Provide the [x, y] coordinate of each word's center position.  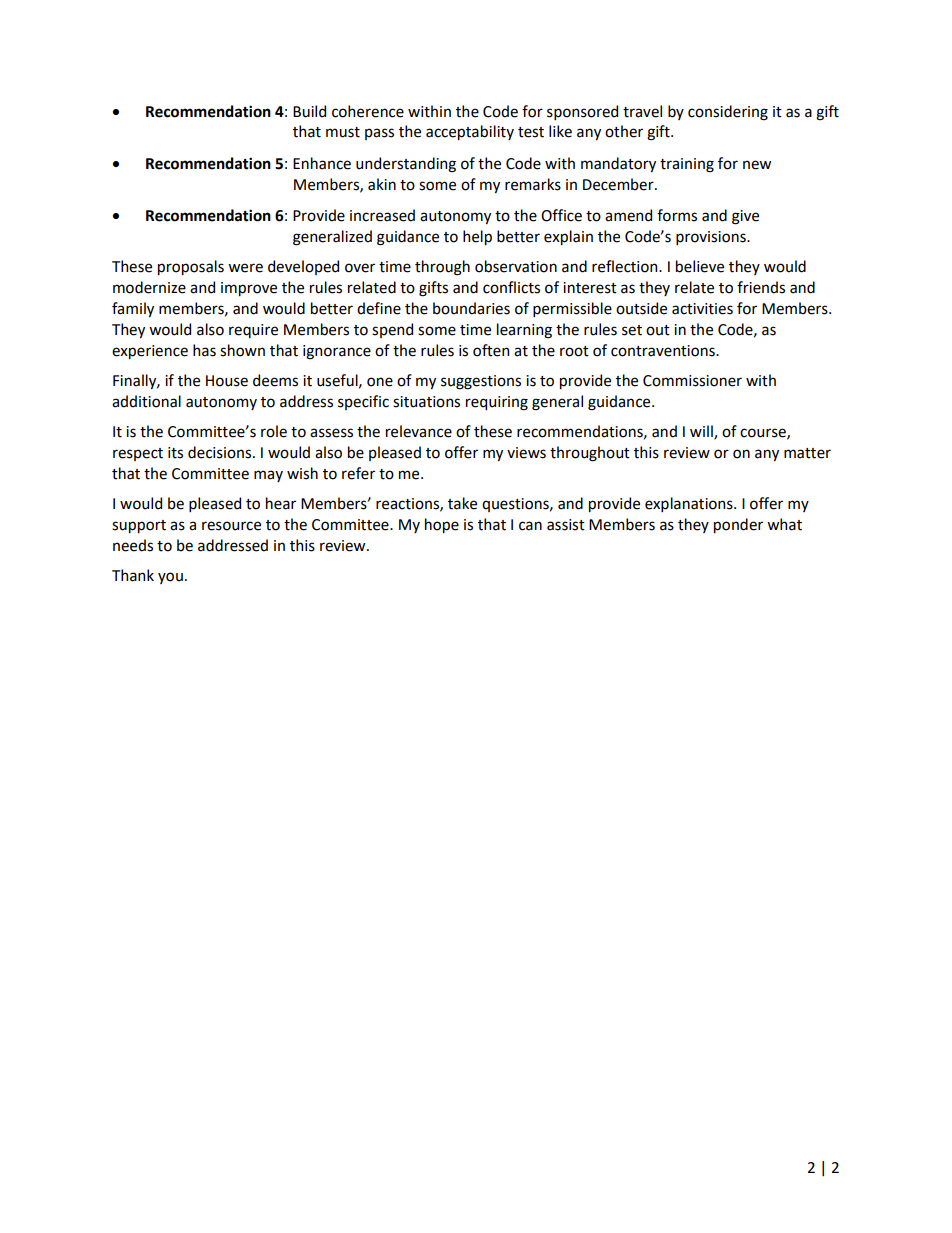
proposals [191, 267]
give [745, 217]
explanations [690, 504]
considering [728, 113]
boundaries [471, 308]
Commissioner [692, 381]
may [268, 476]
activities [702, 309]
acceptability [470, 132]
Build [309, 111]
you [170, 578]
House [227, 381]
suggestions [481, 382]
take [462, 503]
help [477, 237]
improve [249, 289]
